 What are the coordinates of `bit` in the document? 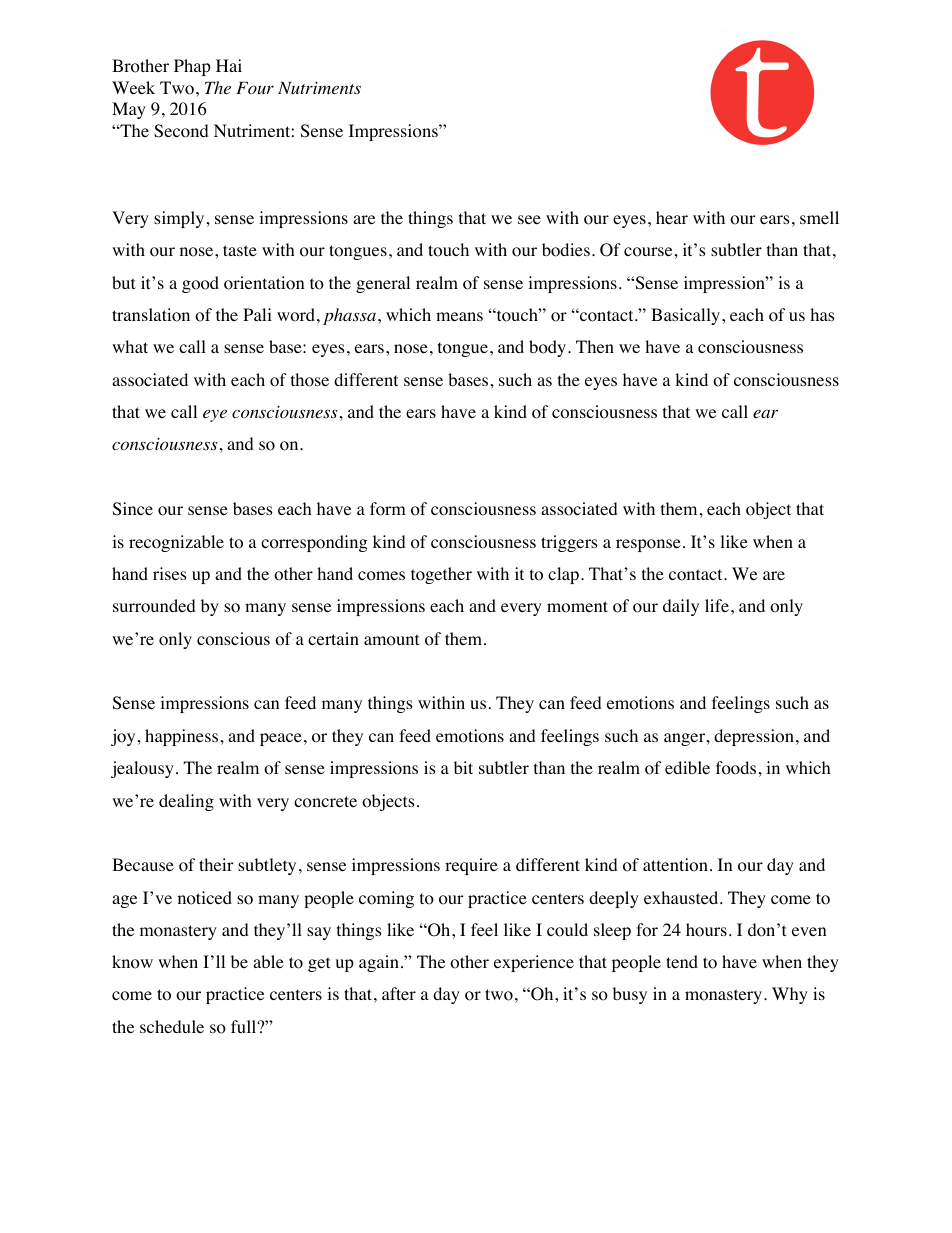 It's located at (463, 767).
